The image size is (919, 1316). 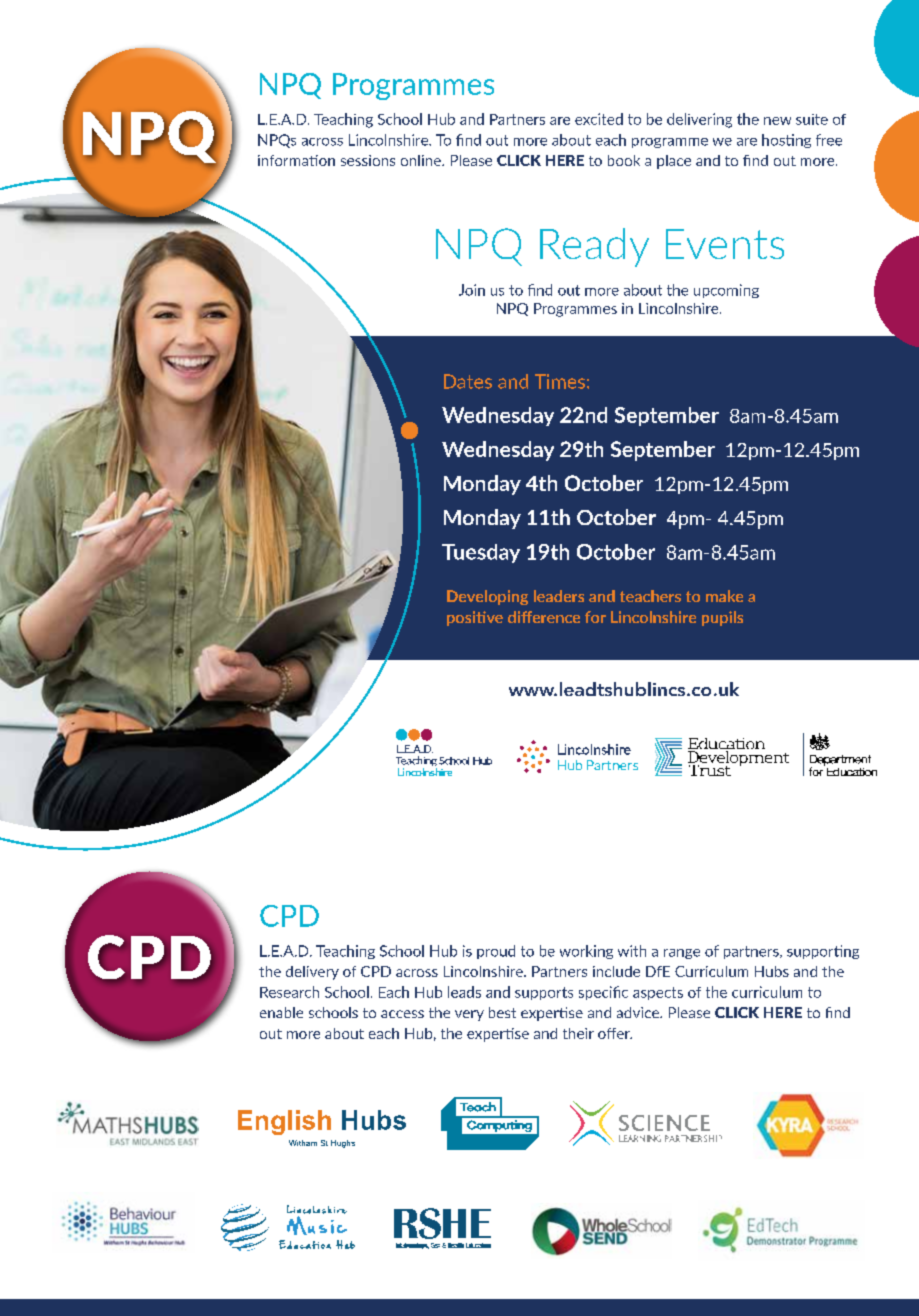 What do you see at coordinates (586, 952) in the screenshot?
I see `working` at bounding box center [586, 952].
